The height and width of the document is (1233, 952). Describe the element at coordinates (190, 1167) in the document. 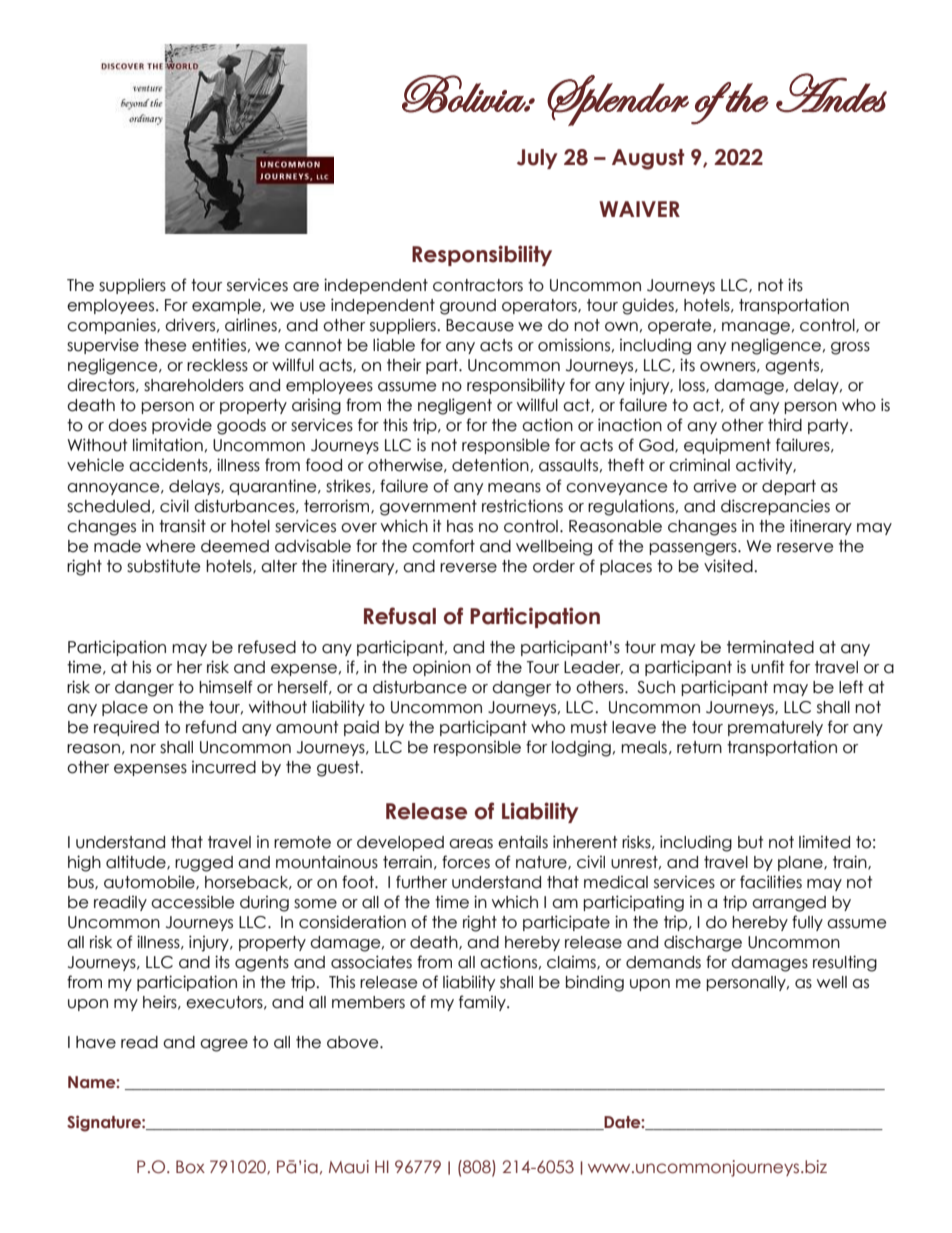

I see `Box` at that location.
